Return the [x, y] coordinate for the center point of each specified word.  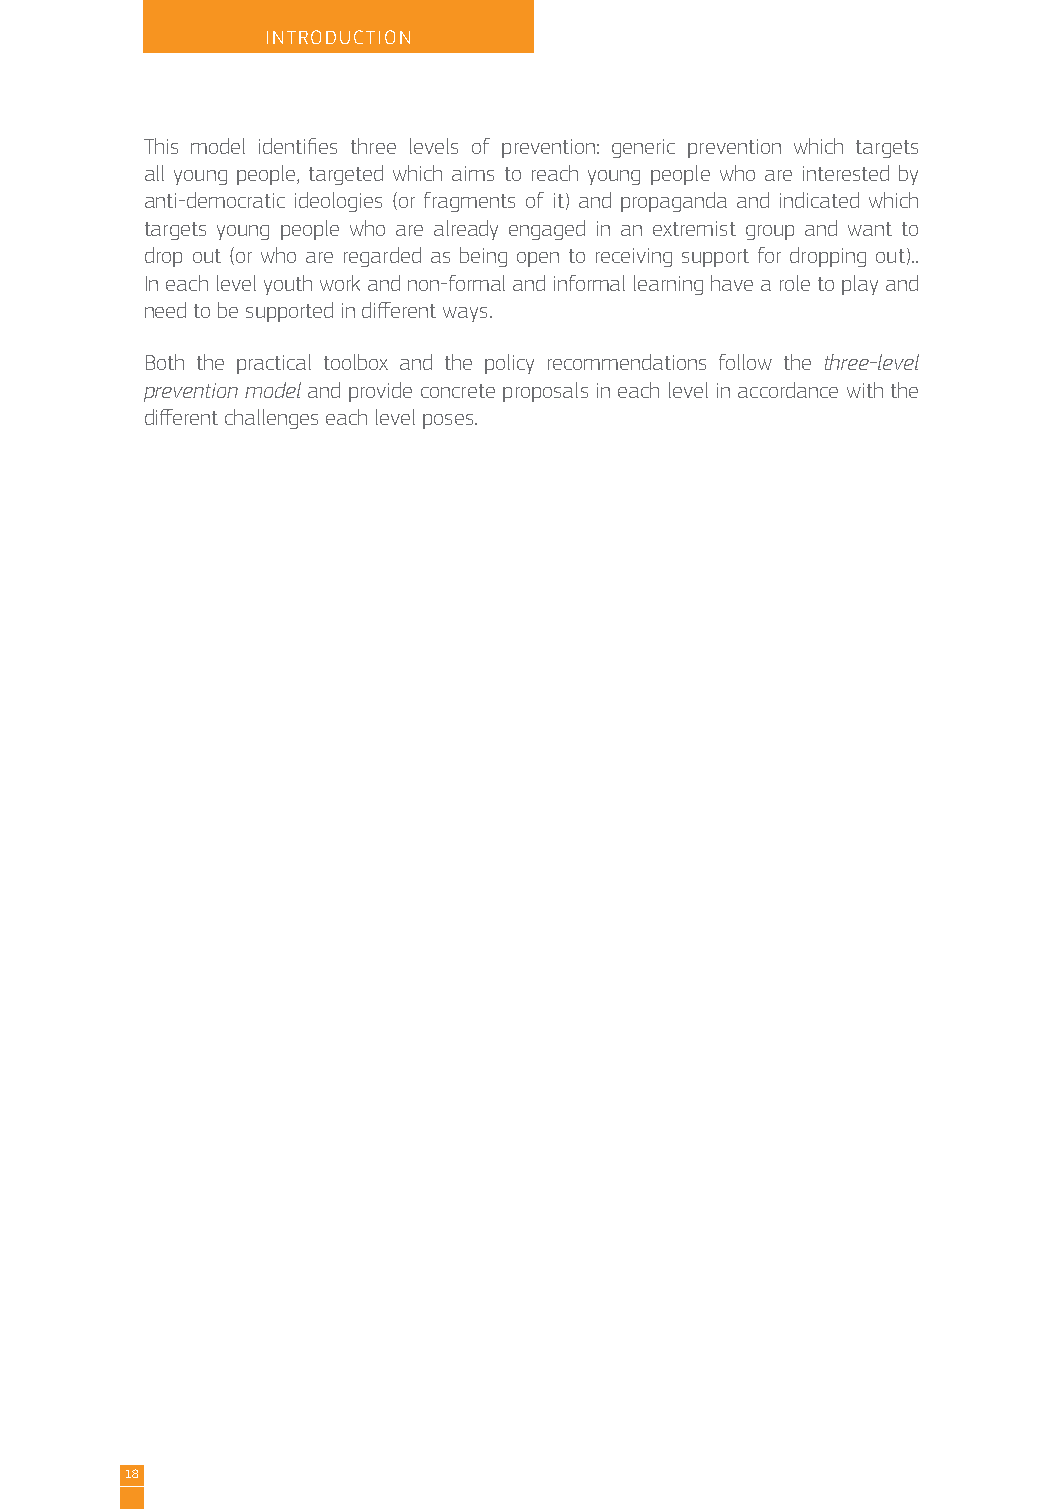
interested [846, 173]
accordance [788, 390]
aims [473, 173]
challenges [271, 419]
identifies [298, 146]
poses [449, 421]
